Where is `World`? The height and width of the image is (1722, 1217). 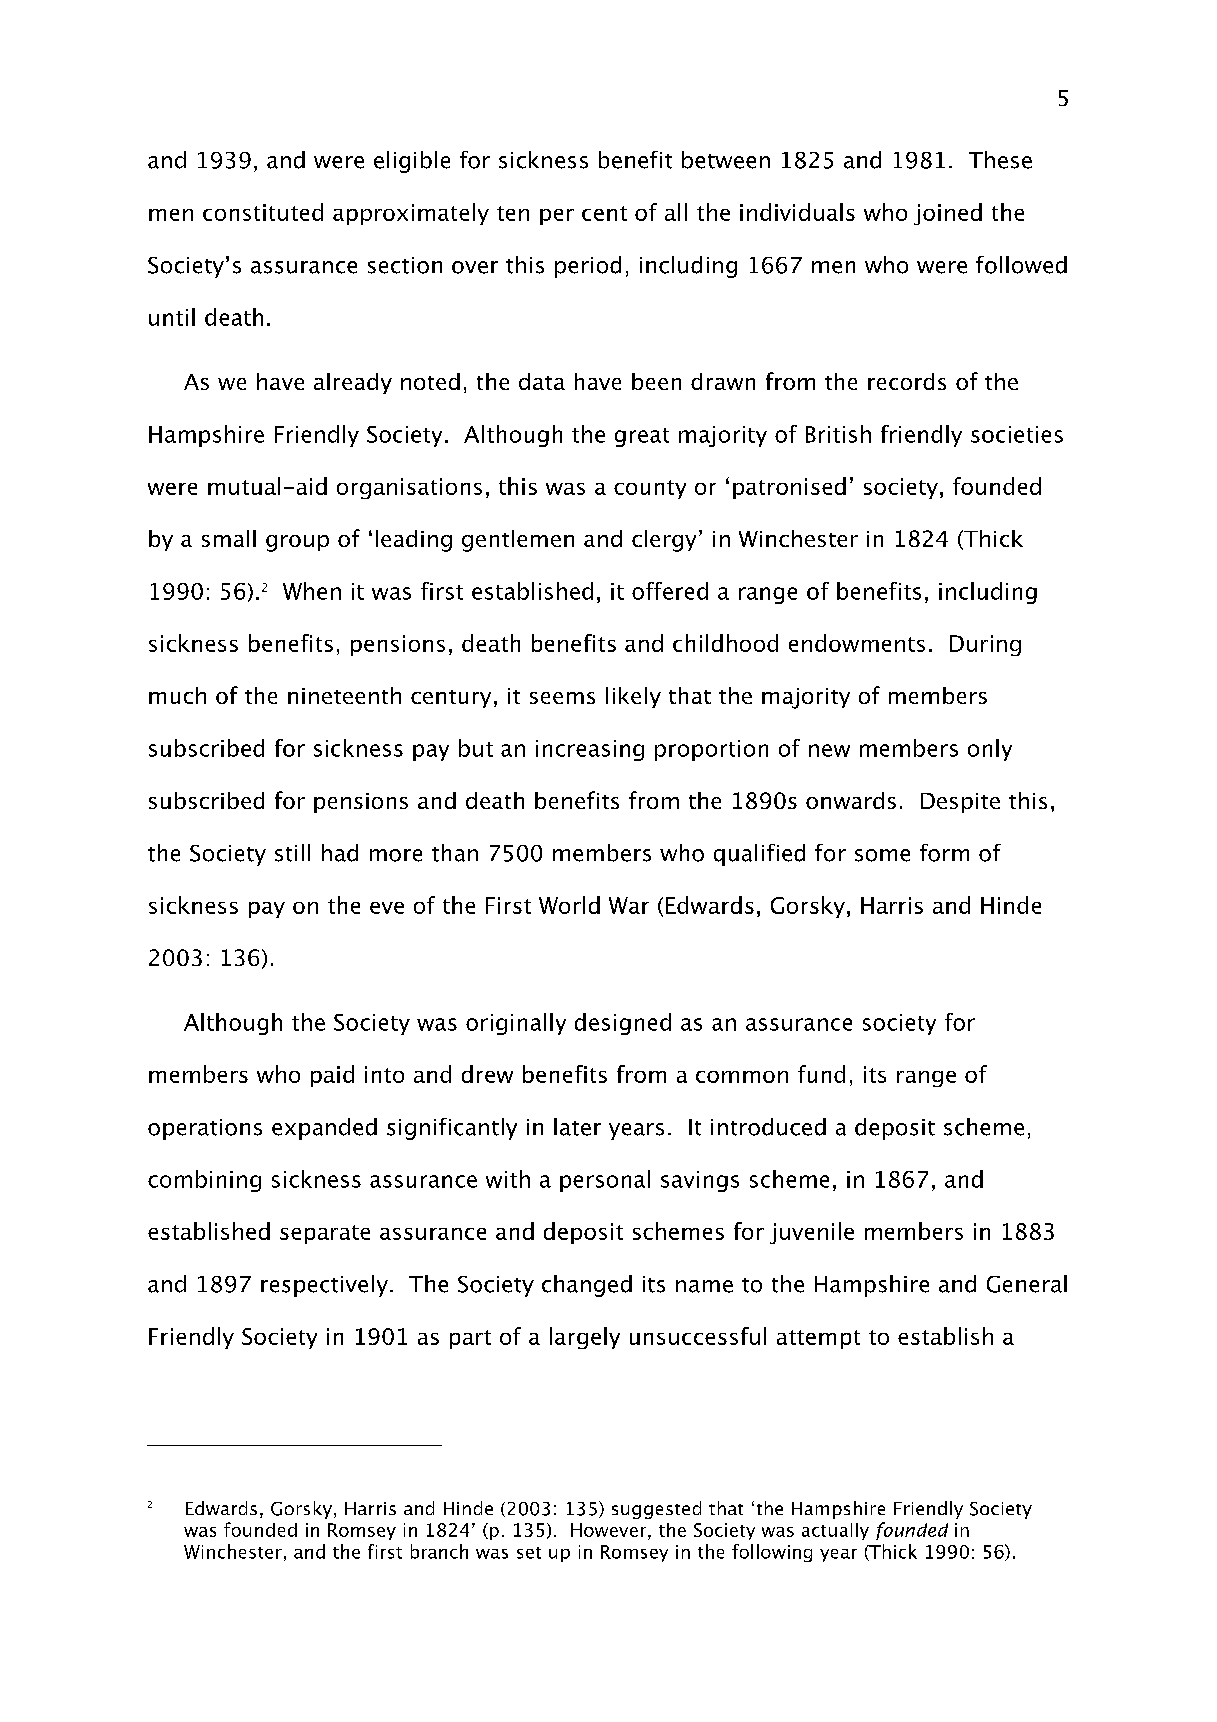
World is located at coordinates (569, 905).
